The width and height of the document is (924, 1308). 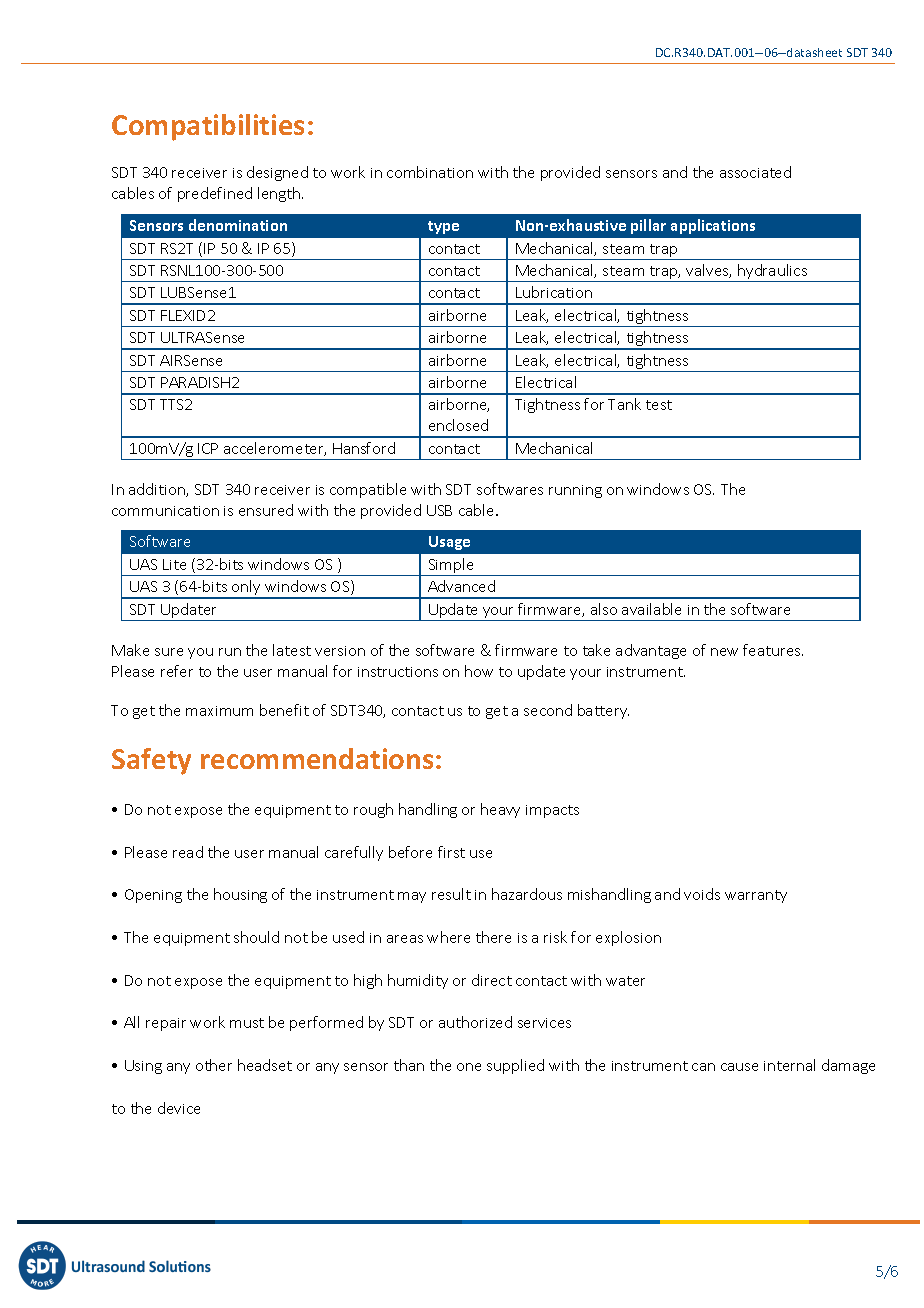 What do you see at coordinates (208, 448) in the document?
I see `ICP` at bounding box center [208, 448].
